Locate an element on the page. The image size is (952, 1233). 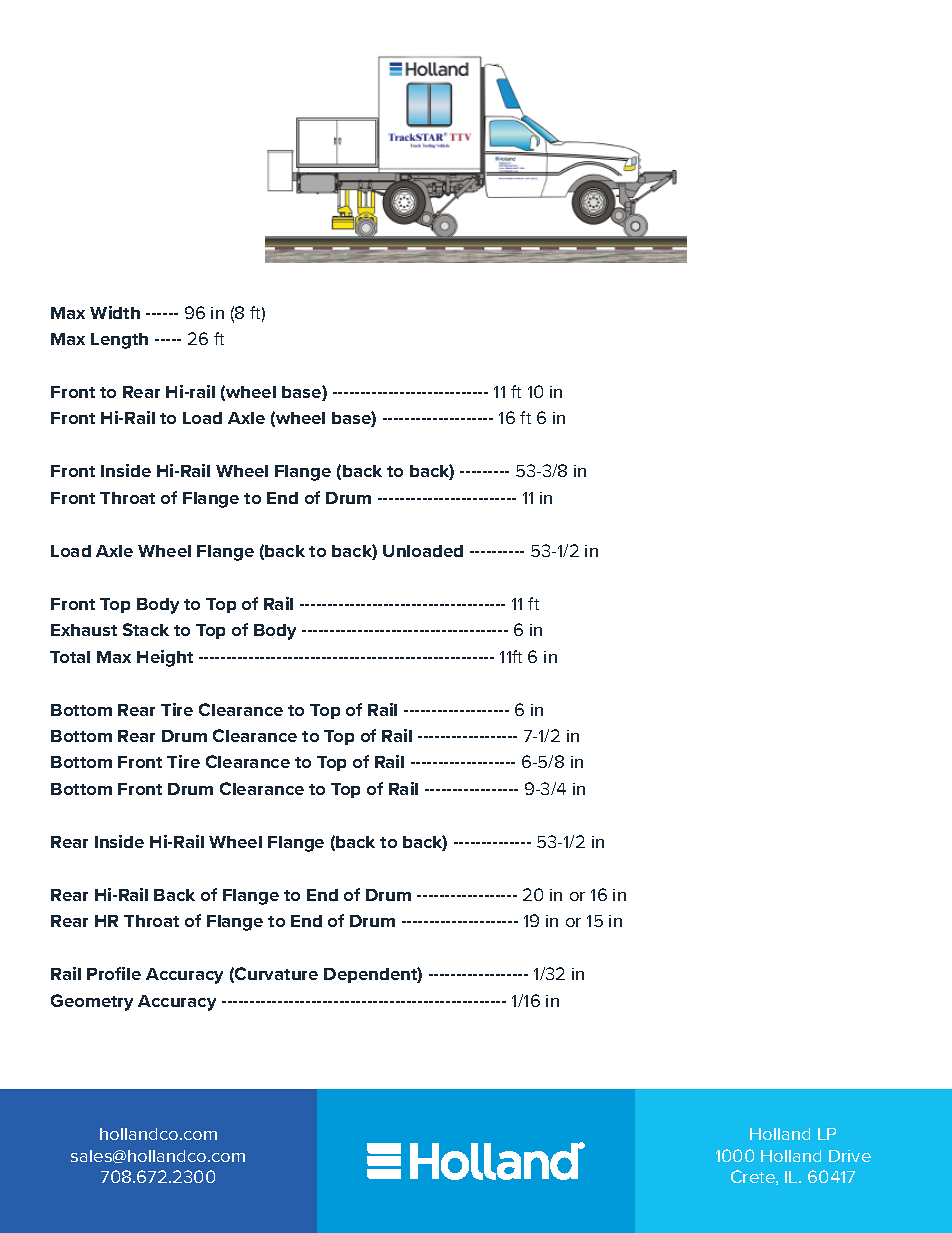
Stack is located at coordinates (146, 629).
